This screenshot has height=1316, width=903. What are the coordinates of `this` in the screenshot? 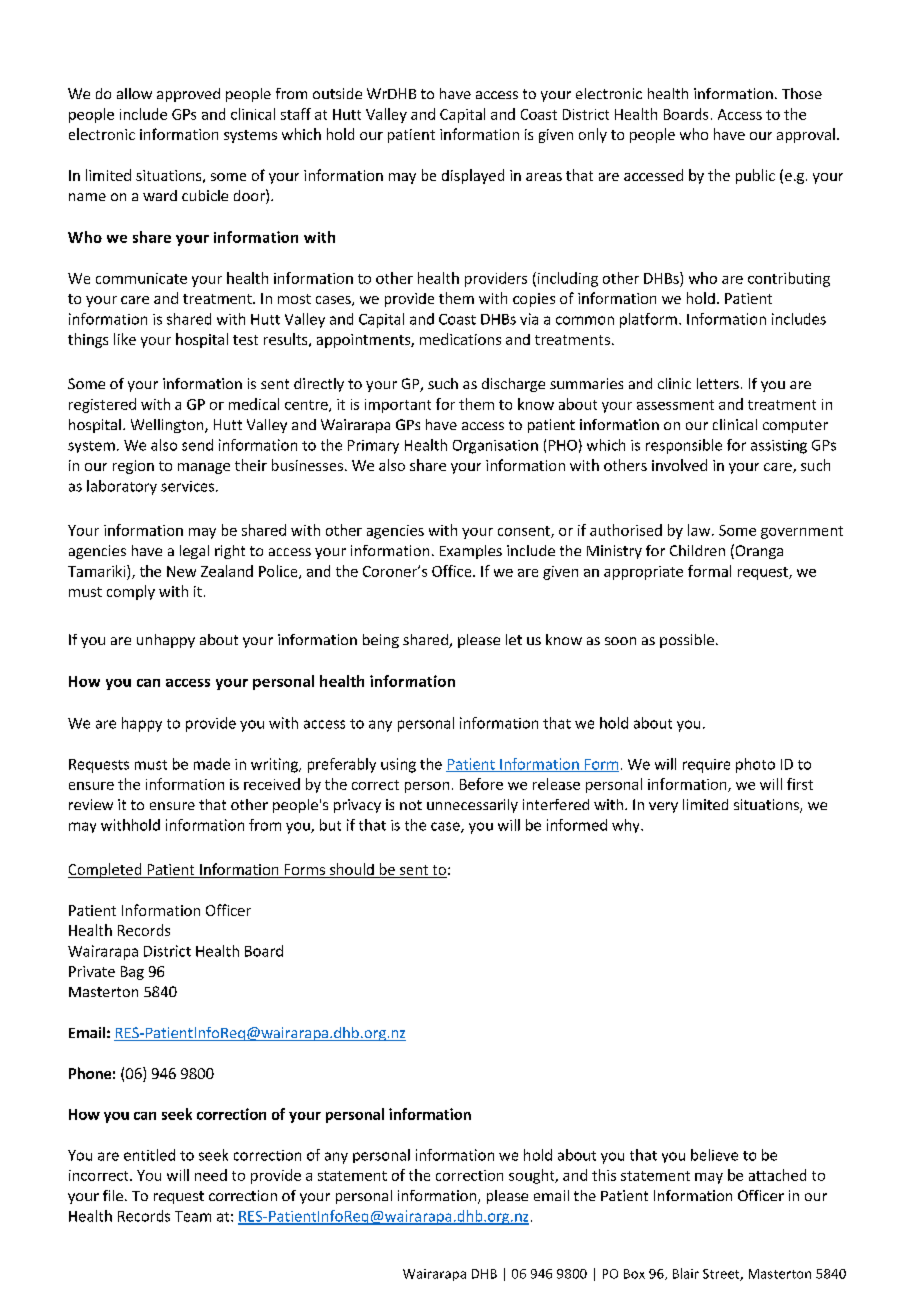 It's located at (604, 1175).
